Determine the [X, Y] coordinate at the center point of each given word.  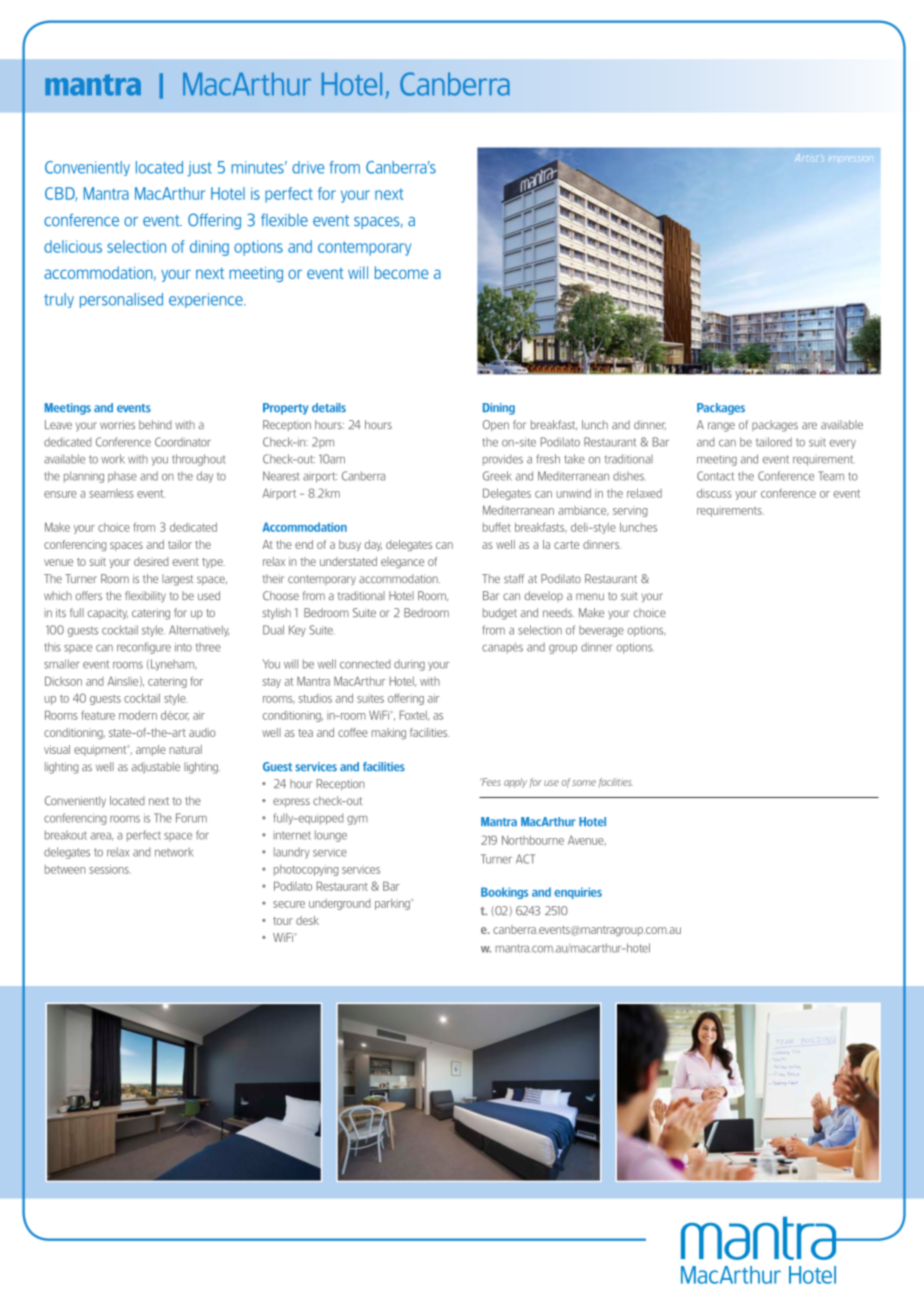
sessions [110, 869]
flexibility [145, 596]
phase [122, 477]
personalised [121, 300]
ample [151, 750]
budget [500, 614]
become [401, 272]
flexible [284, 219]
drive [308, 167]
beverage [601, 631]
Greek [497, 476]
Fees [490, 782]
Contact [715, 476]
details [329, 407]
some [584, 783]
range [721, 427]
